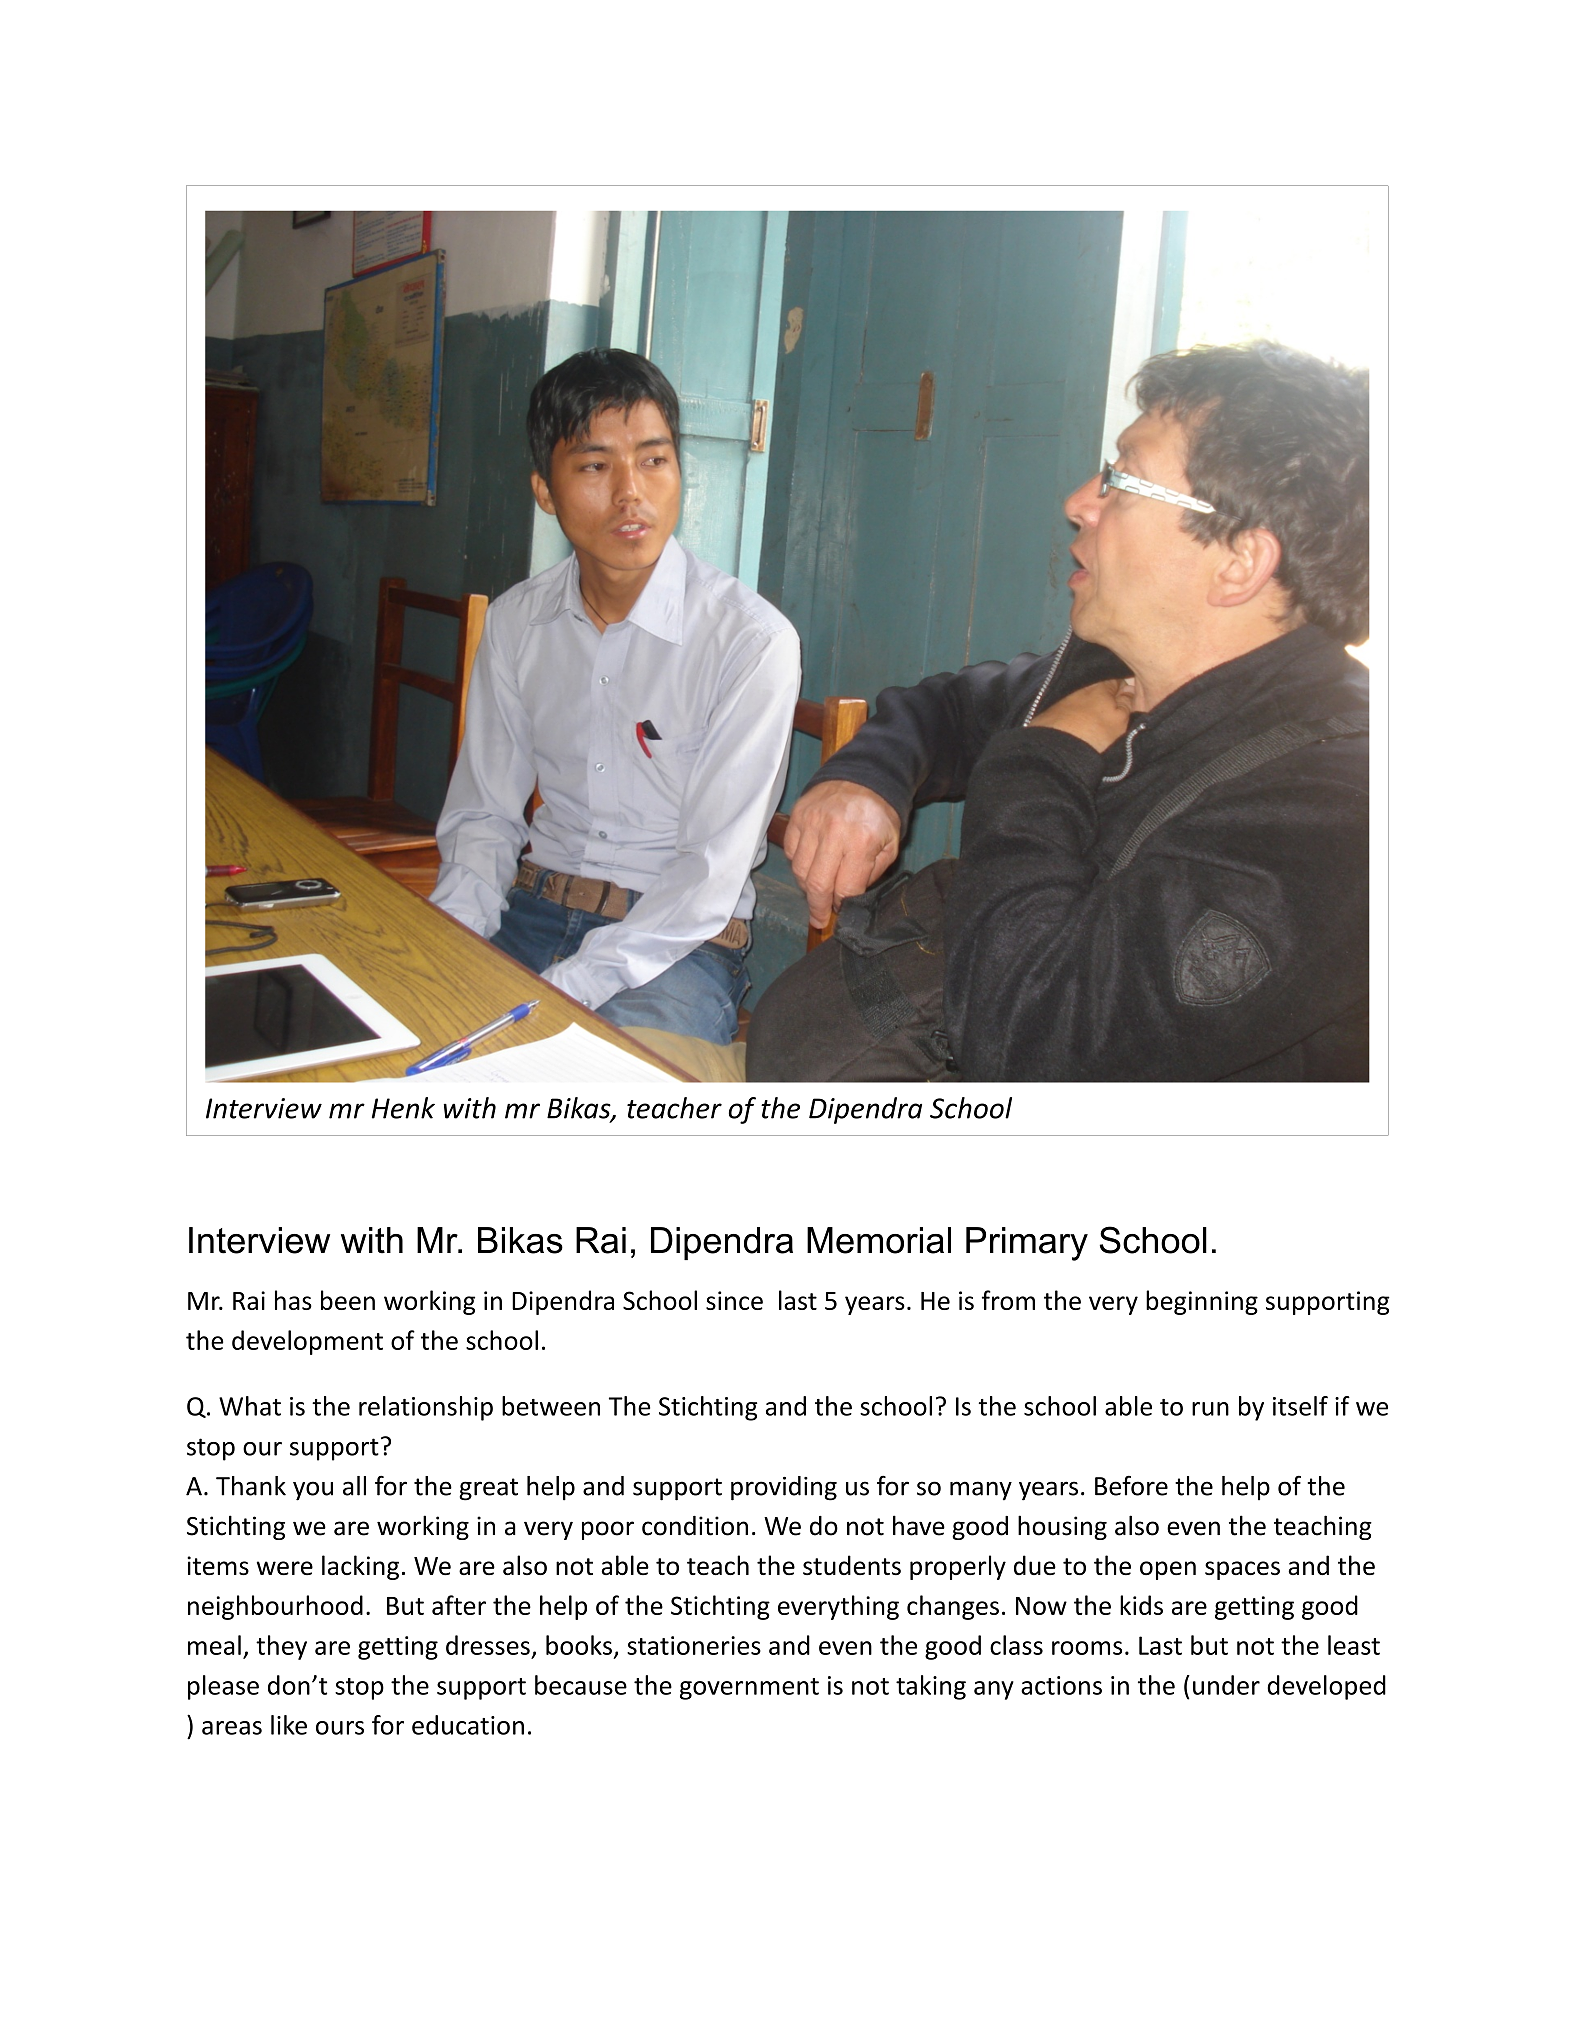 The height and width of the page is (2044, 1580). What do you see at coordinates (1027, 1244) in the page?
I see `Primary` at bounding box center [1027, 1244].
